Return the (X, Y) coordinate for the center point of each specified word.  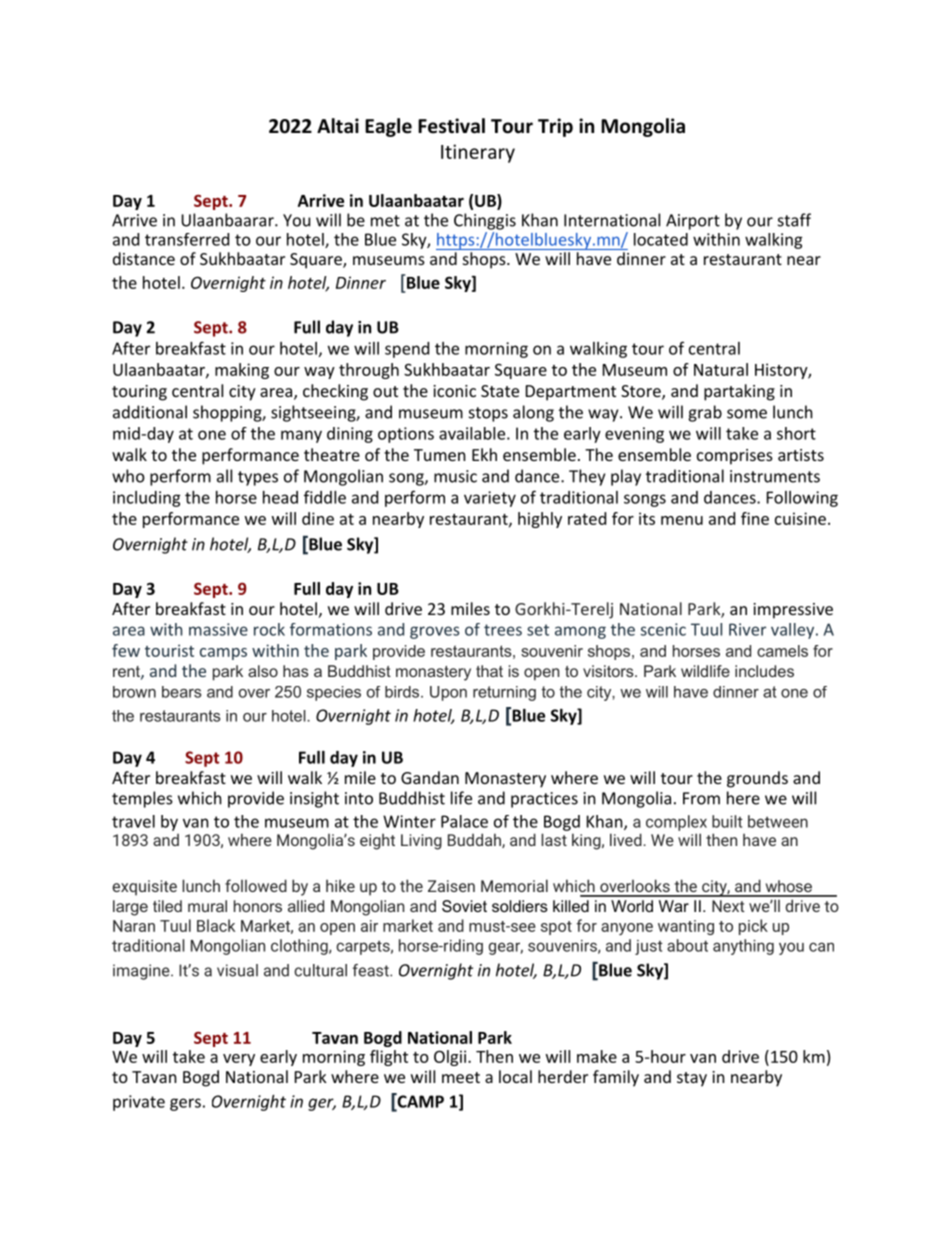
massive (218, 629)
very (239, 1060)
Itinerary (478, 153)
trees (503, 630)
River (747, 629)
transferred (187, 239)
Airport (693, 222)
